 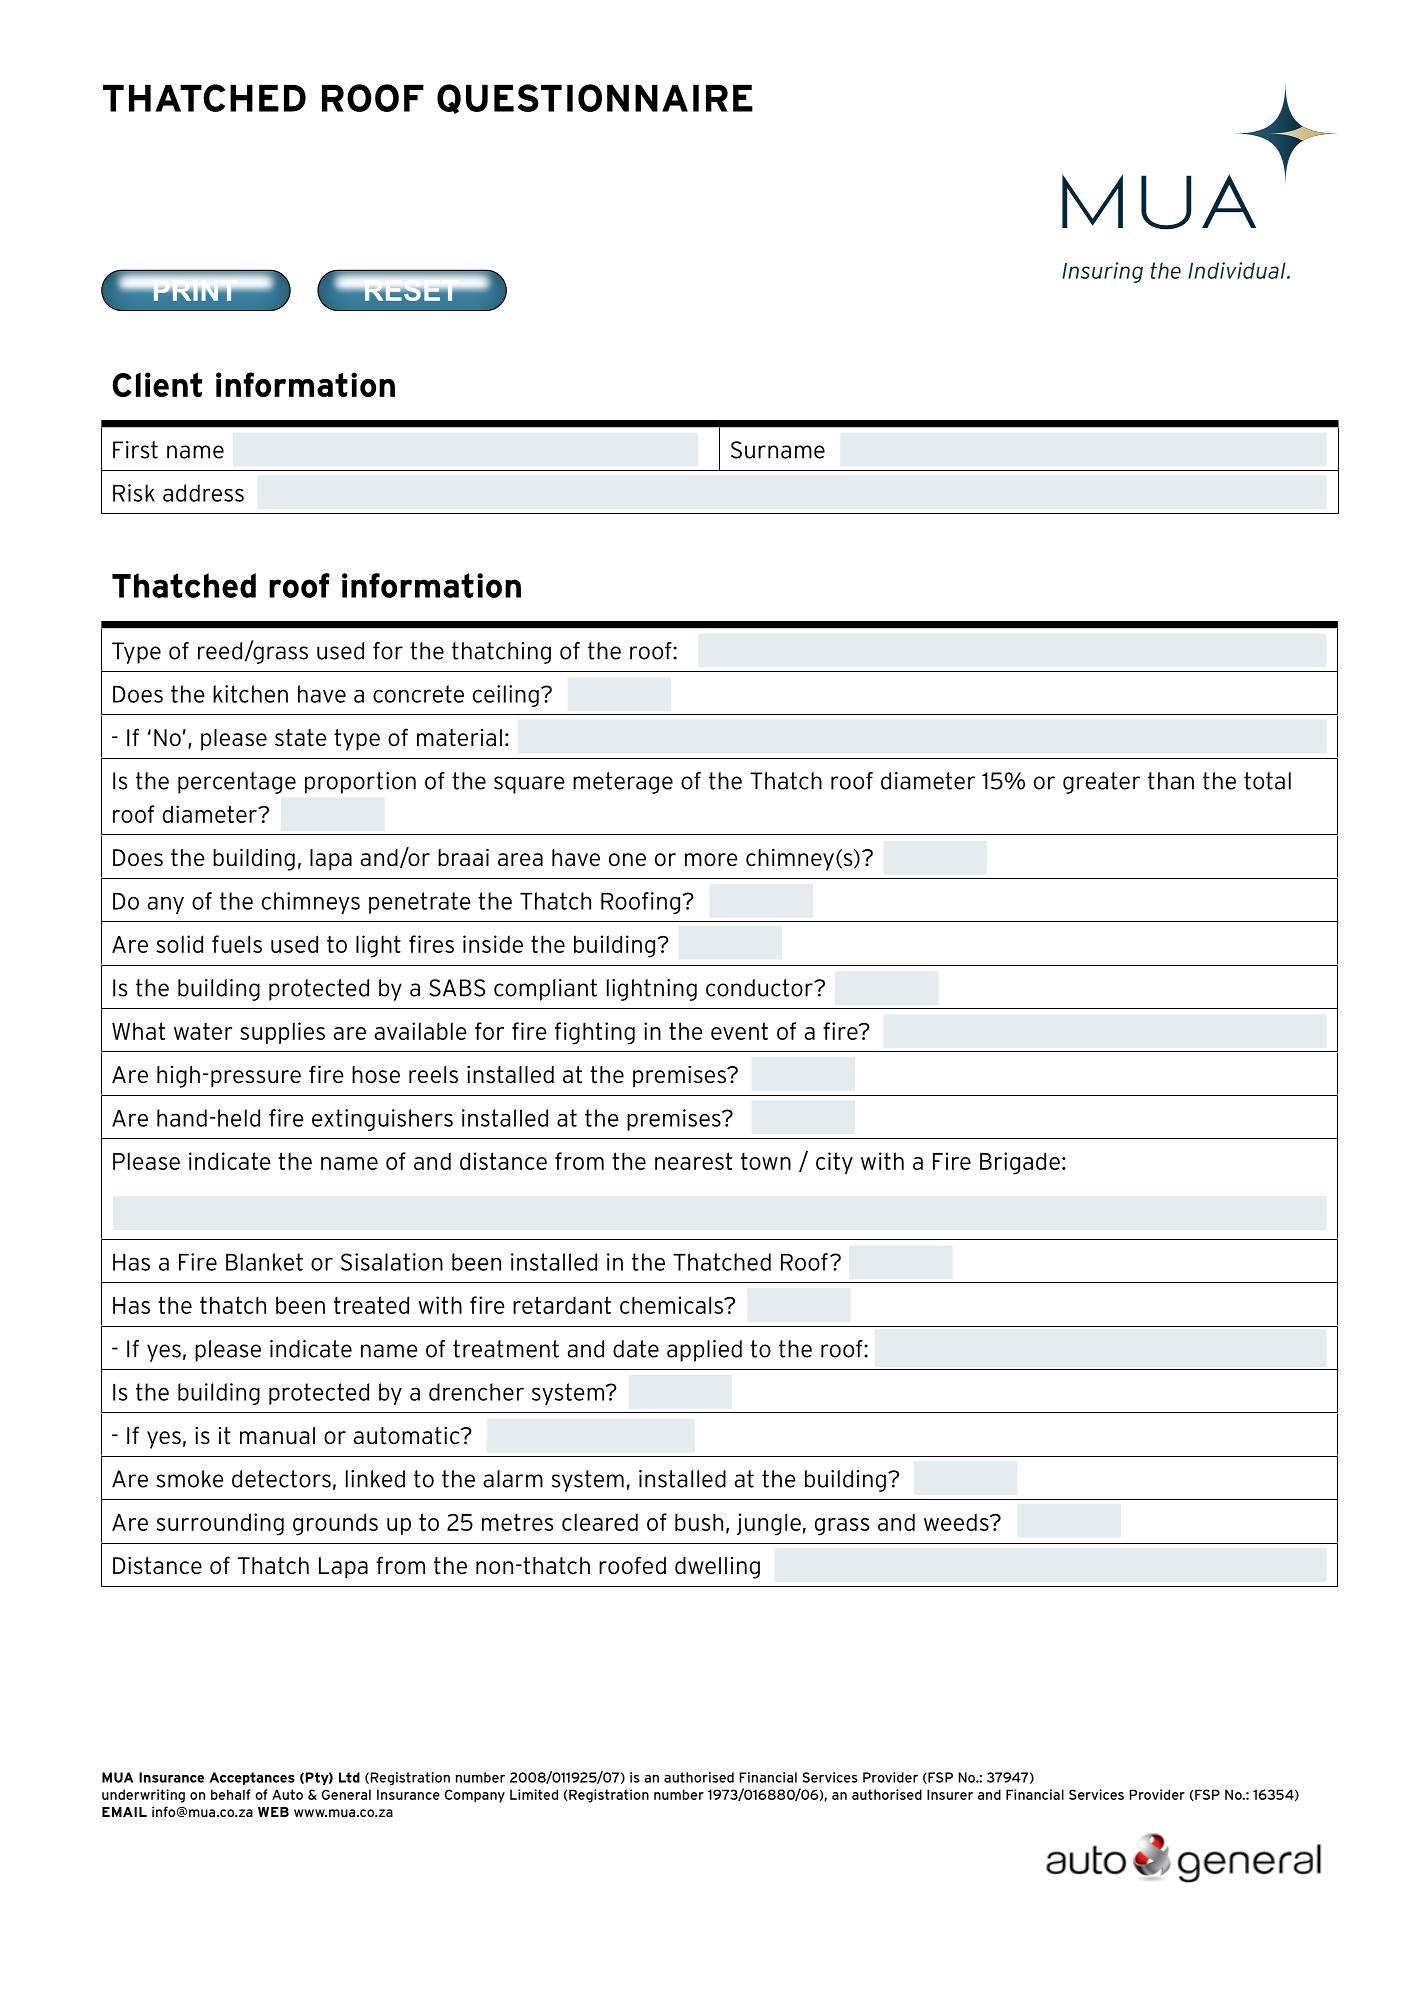 What do you see at coordinates (506, 696) in the image?
I see `ceiling` at bounding box center [506, 696].
